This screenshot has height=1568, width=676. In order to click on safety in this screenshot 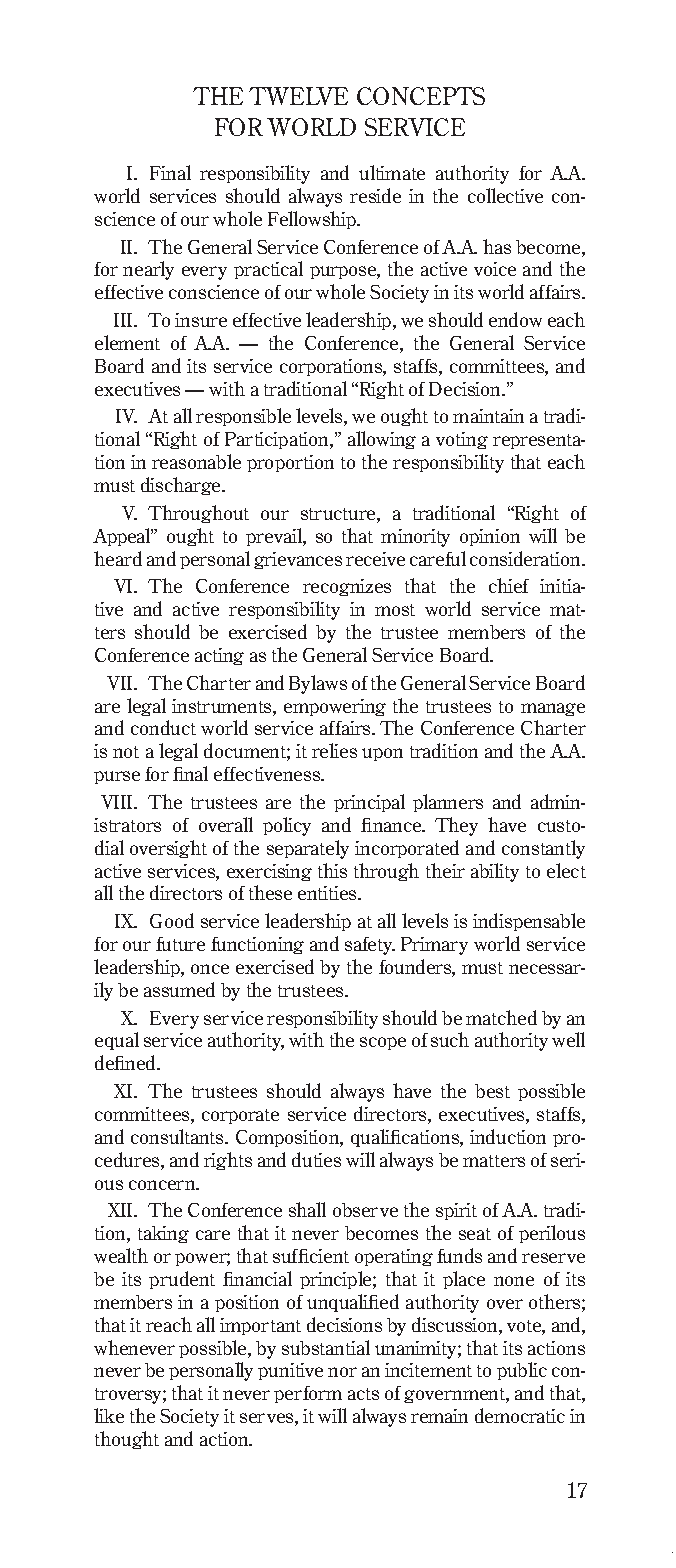, I will do `click(370, 946)`.
